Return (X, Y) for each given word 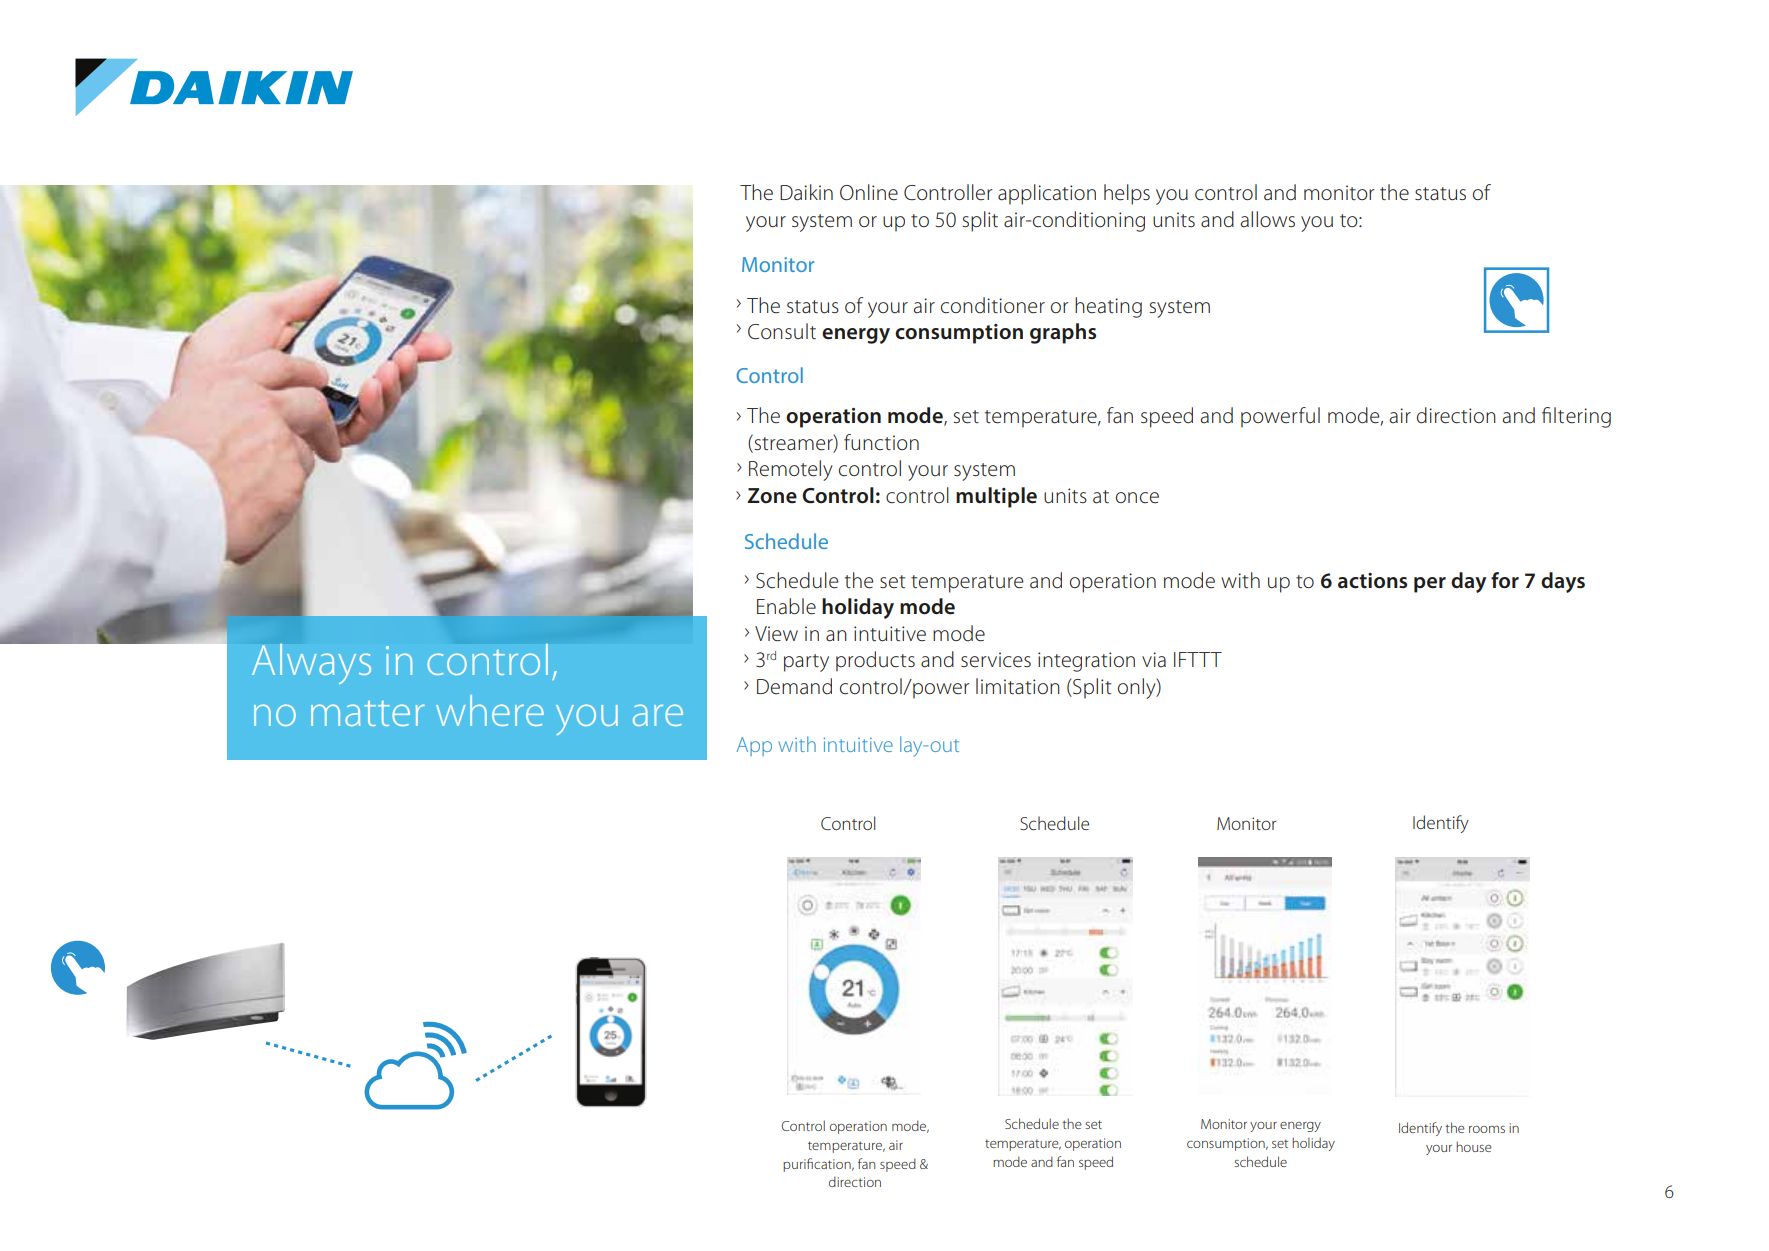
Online (869, 192)
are (658, 715)
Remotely (791, 470)
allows (1267, 219)
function (881, 442)
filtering (1576, 417)
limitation (1018, 686)
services (996, 660)
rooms (1487, 1129)
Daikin (806, 192)
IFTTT (1198, 659)
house (1474, 1146)
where (490, 710)
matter (368, 713)
